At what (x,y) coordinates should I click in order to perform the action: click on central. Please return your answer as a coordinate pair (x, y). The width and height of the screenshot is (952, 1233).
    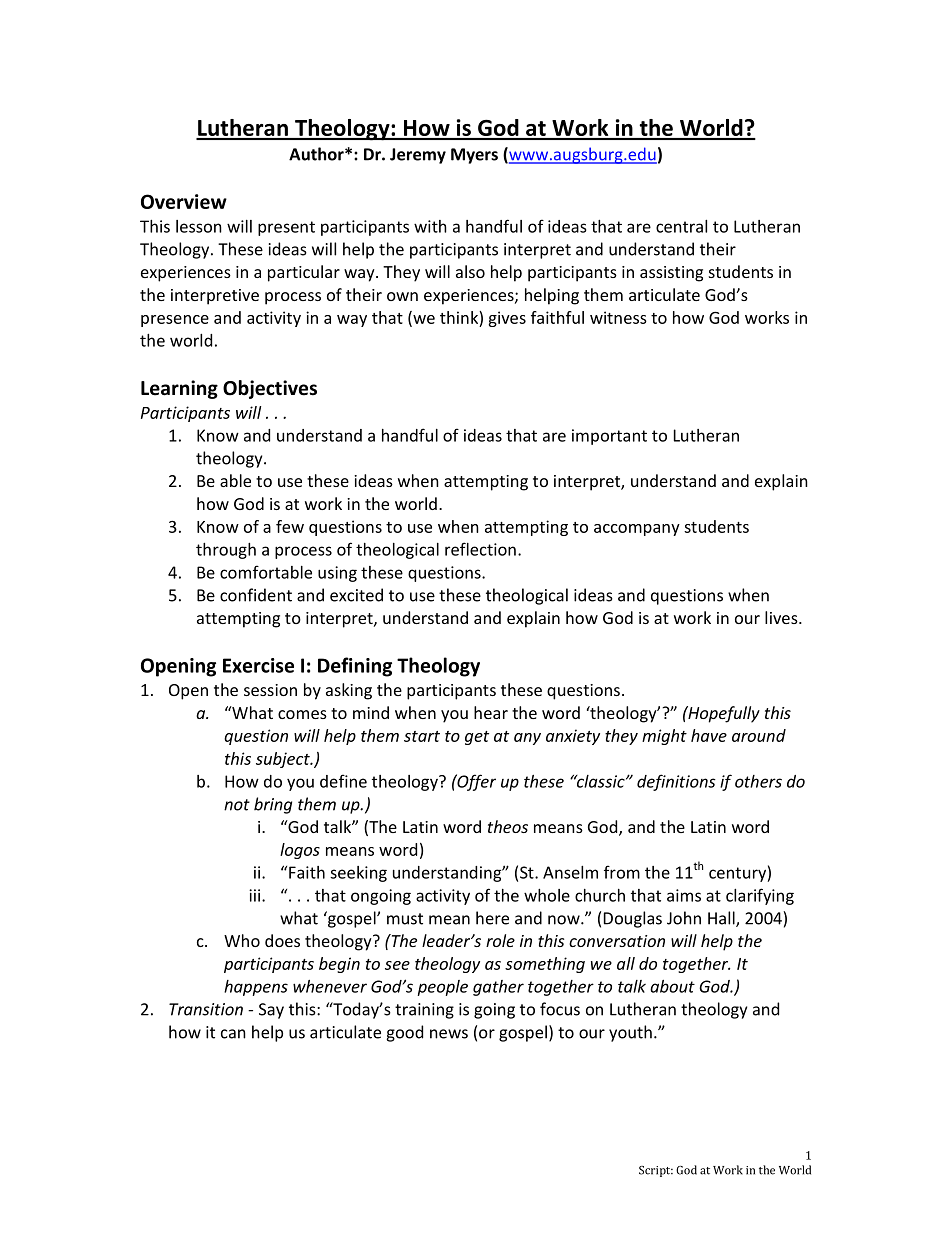
    Looking at the image, I should click on (681, 226).
